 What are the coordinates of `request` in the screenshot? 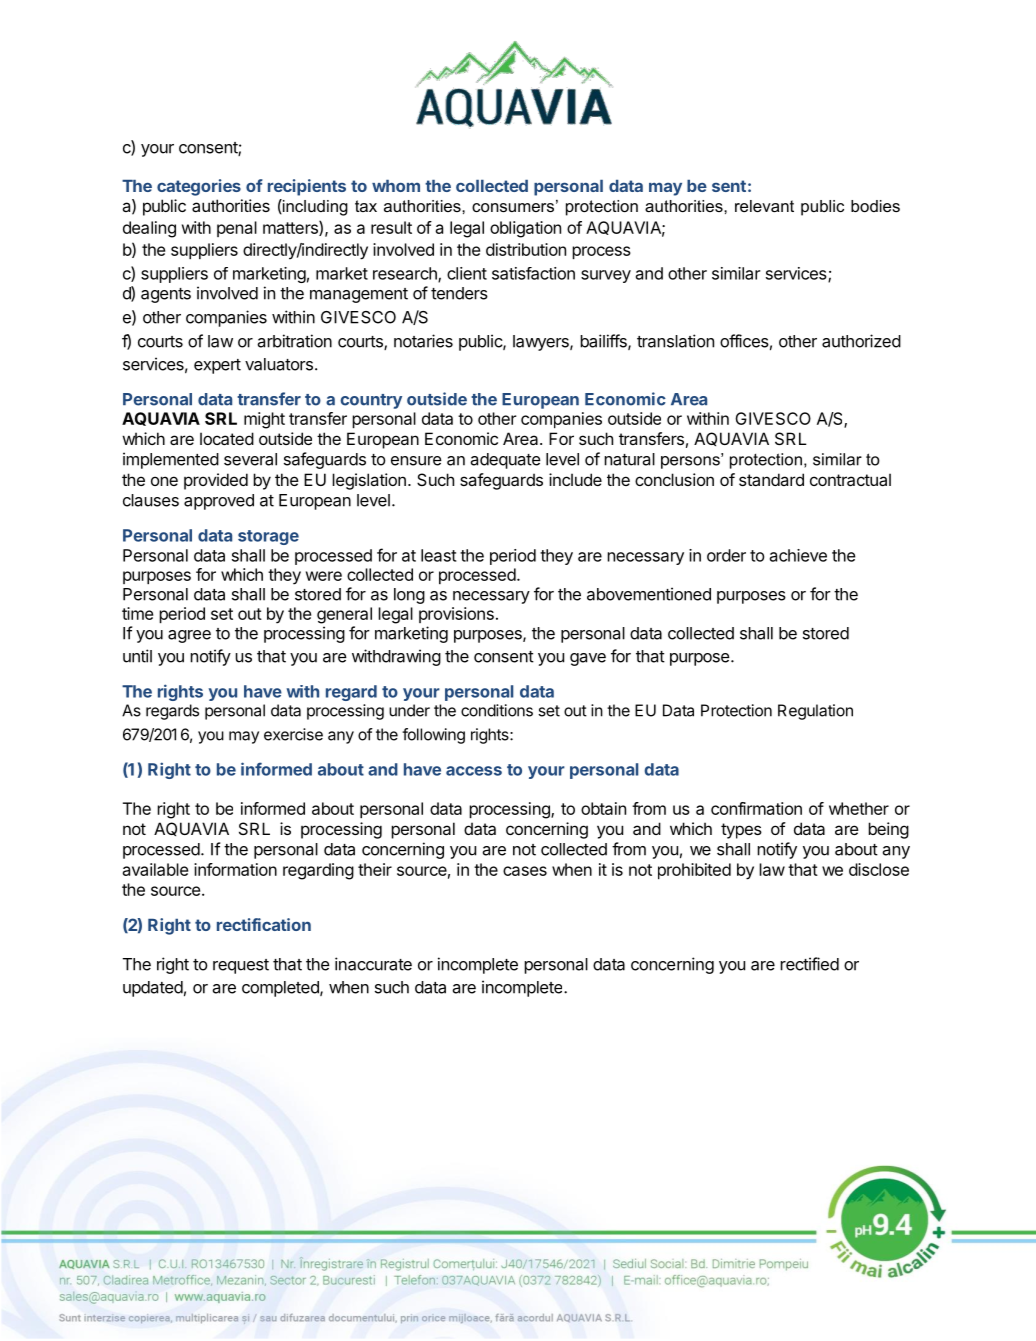 It's located at (241, 966).
